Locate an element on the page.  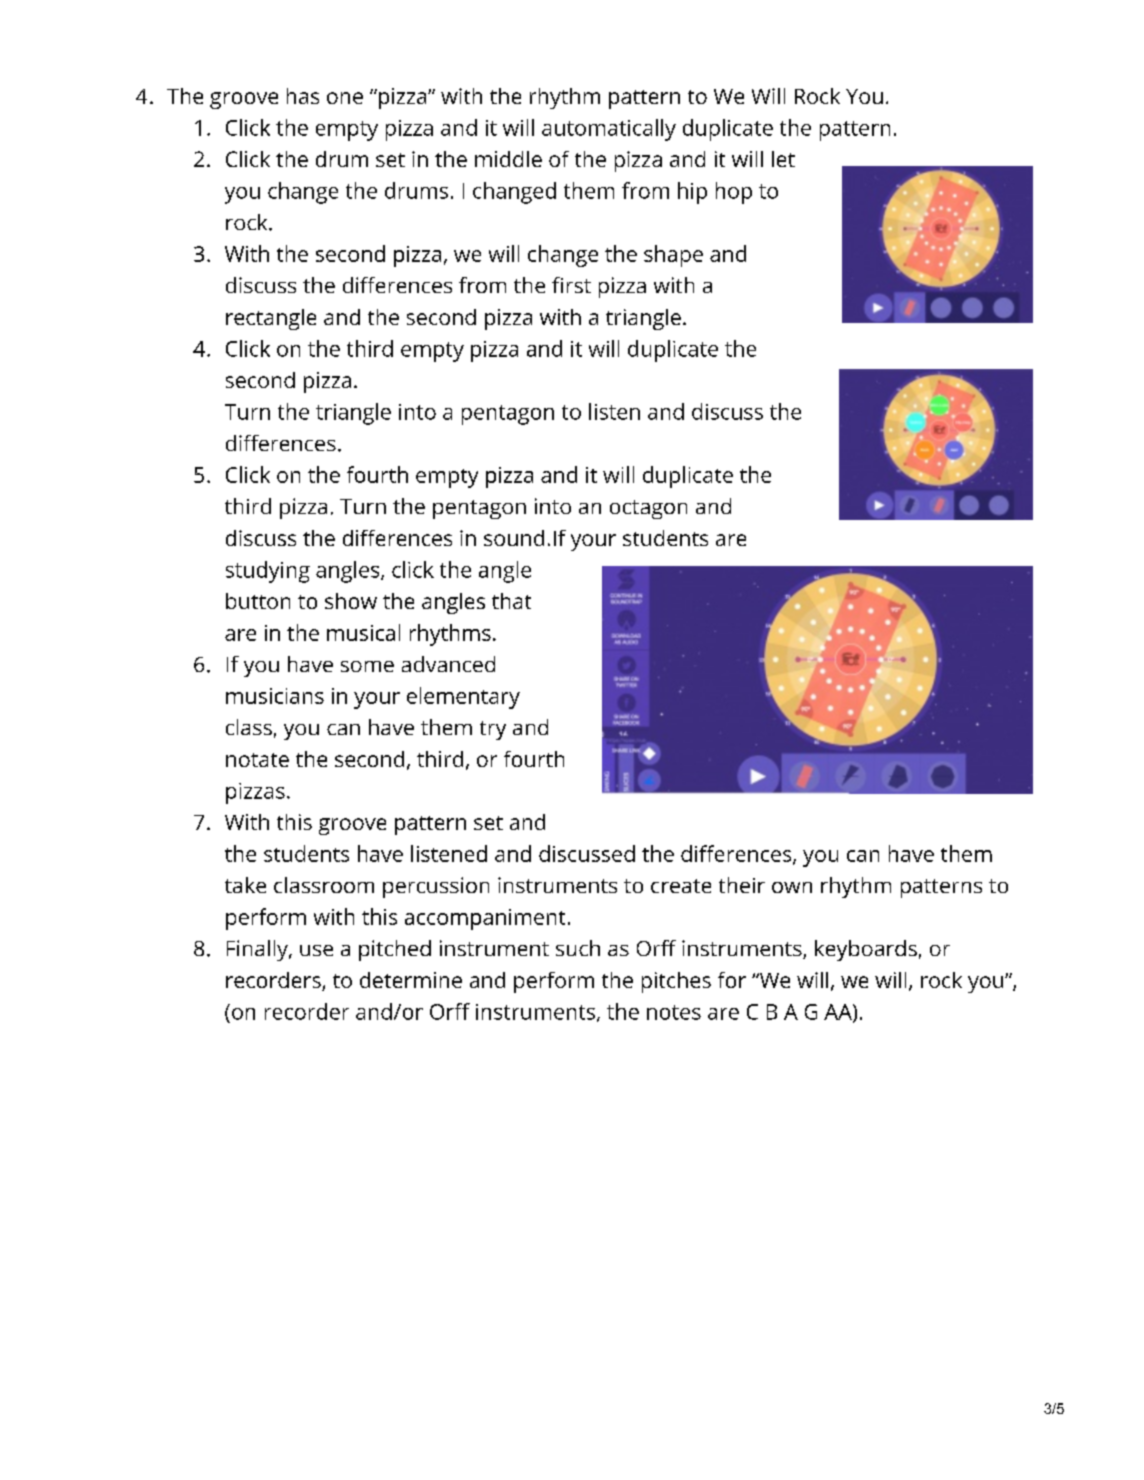
such is located at coordinates (578, 948).
